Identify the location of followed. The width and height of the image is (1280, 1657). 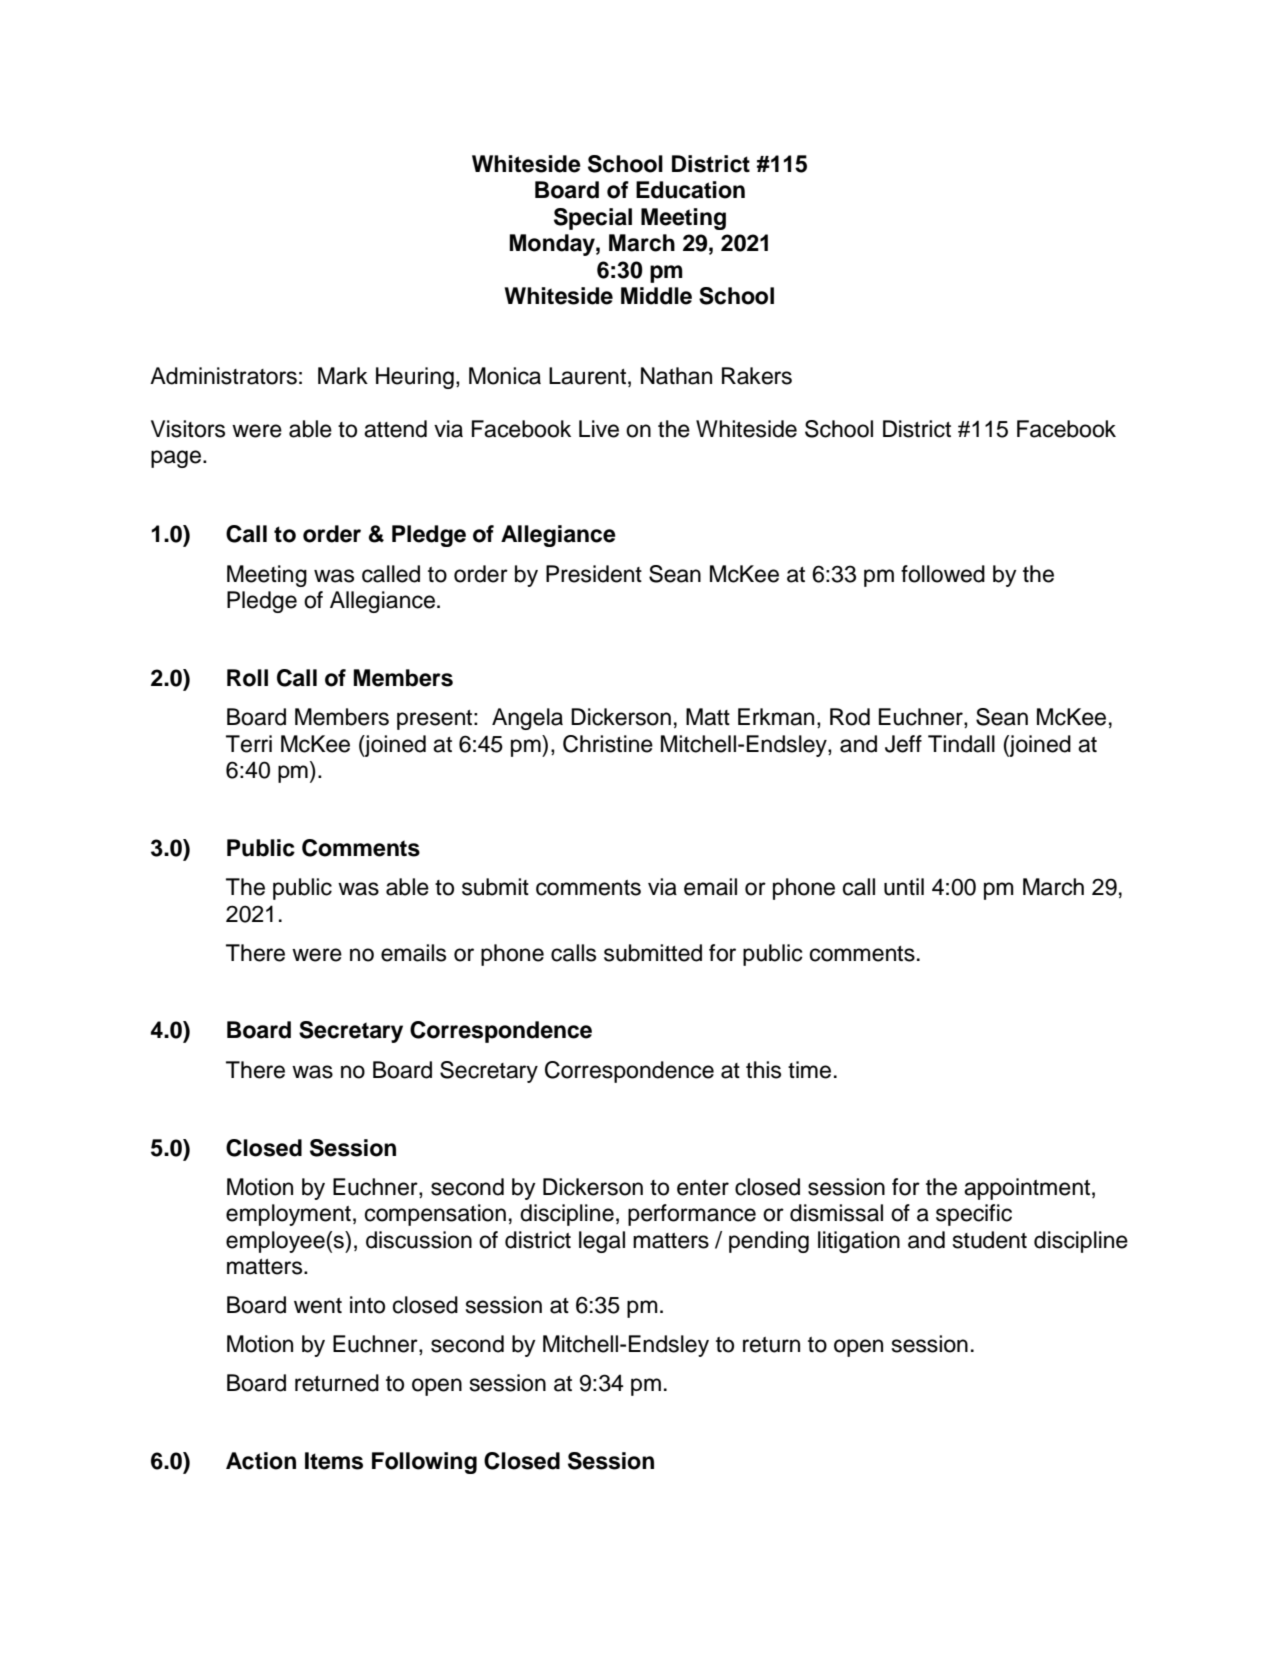
(943, 574).
